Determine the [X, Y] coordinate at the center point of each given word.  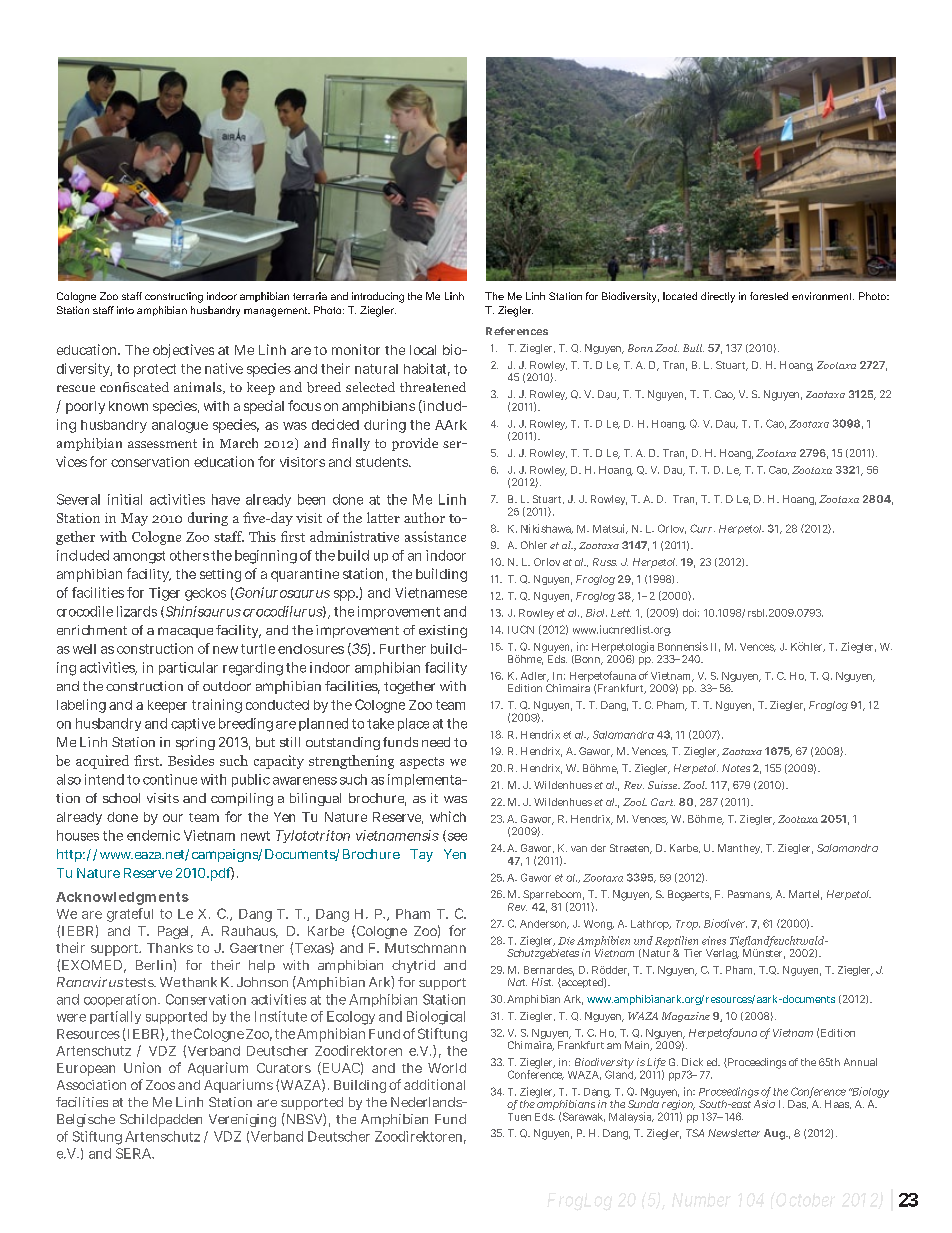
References [517, 331]
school [121, 798]
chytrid [413, 966]
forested [769, 296]
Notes [736, 768]
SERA [133, 1153]
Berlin [155, 964]
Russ [605, 562]
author [424, 517]
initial [125, 499]
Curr [702, 528]
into [125, 310]
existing [443, 631]
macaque [185, 632]
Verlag [722, 954]
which [448, 816]
